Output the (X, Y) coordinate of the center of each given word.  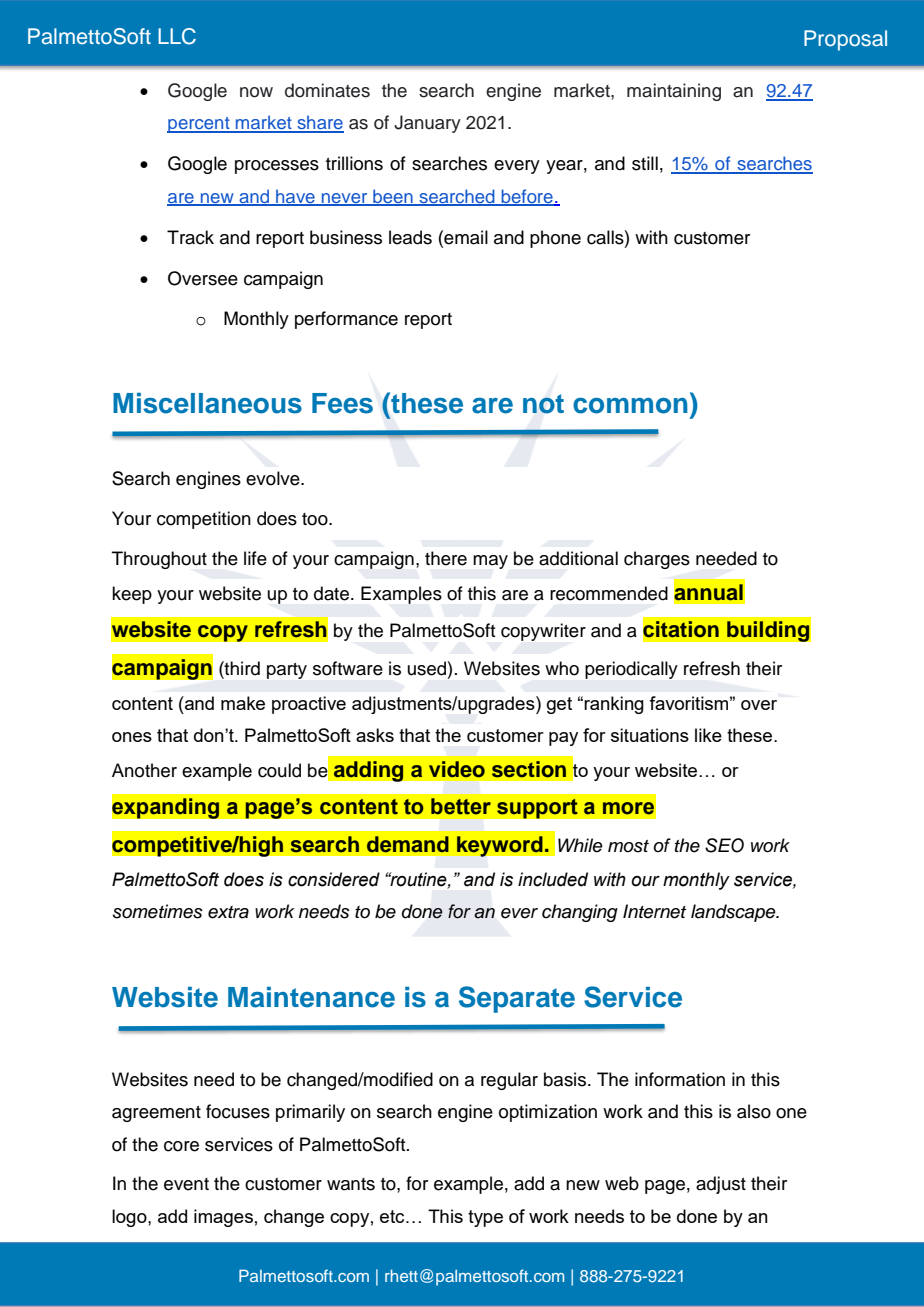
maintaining (674, 92)
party (287, 671)
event (186, 1184)
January (427, 124)
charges (657, 560)
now (256, 92)
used (427, 668)
